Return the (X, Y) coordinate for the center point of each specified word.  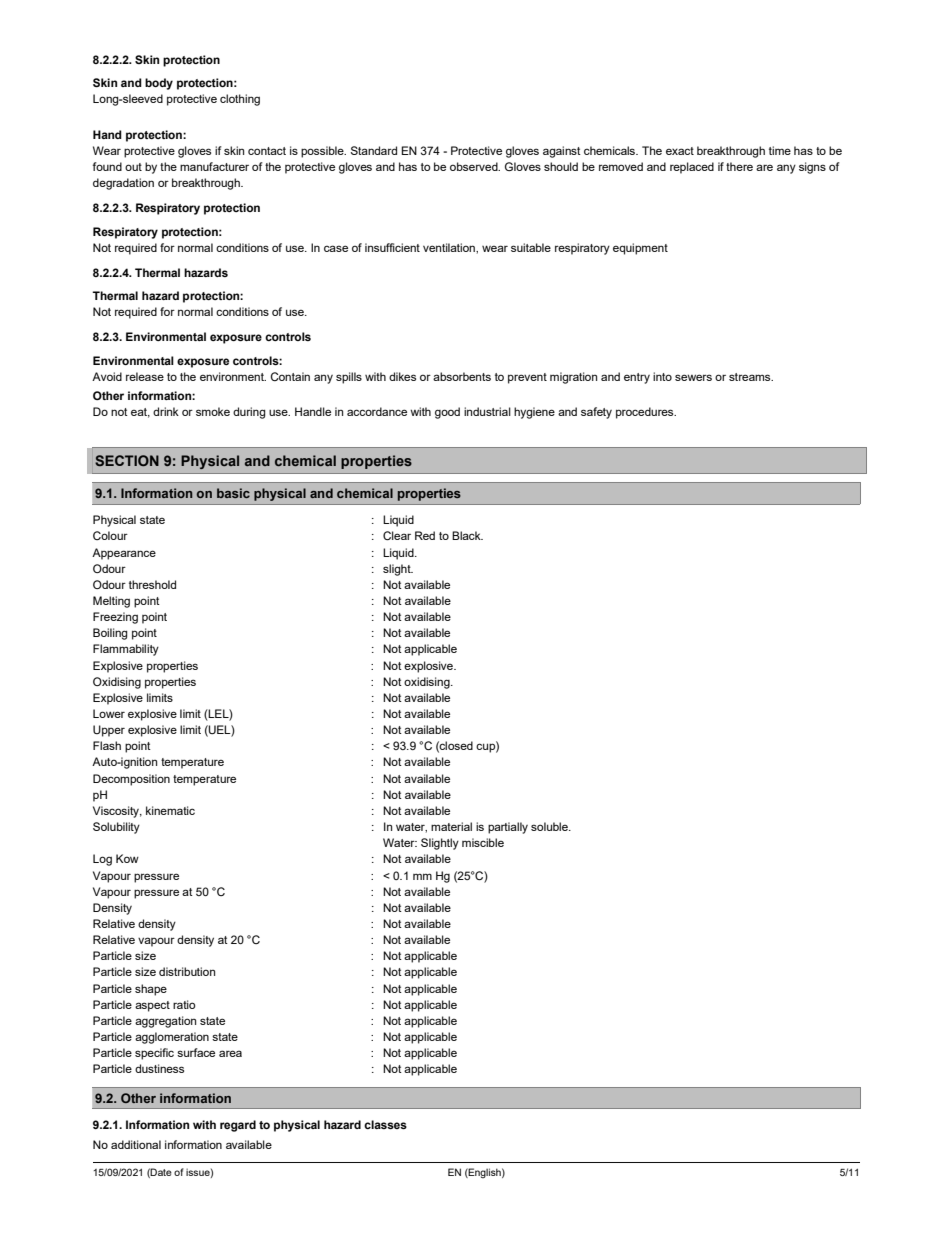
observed (475, 166)
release (145, 376)
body (159, 84)
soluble (550, 826)
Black (467, 535)
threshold (152, 584)
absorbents (462, 376)
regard (238, 1126)
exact (680, 151)
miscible (483, 842)
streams (751, 377)
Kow (127, 858)
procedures (646, 413)
